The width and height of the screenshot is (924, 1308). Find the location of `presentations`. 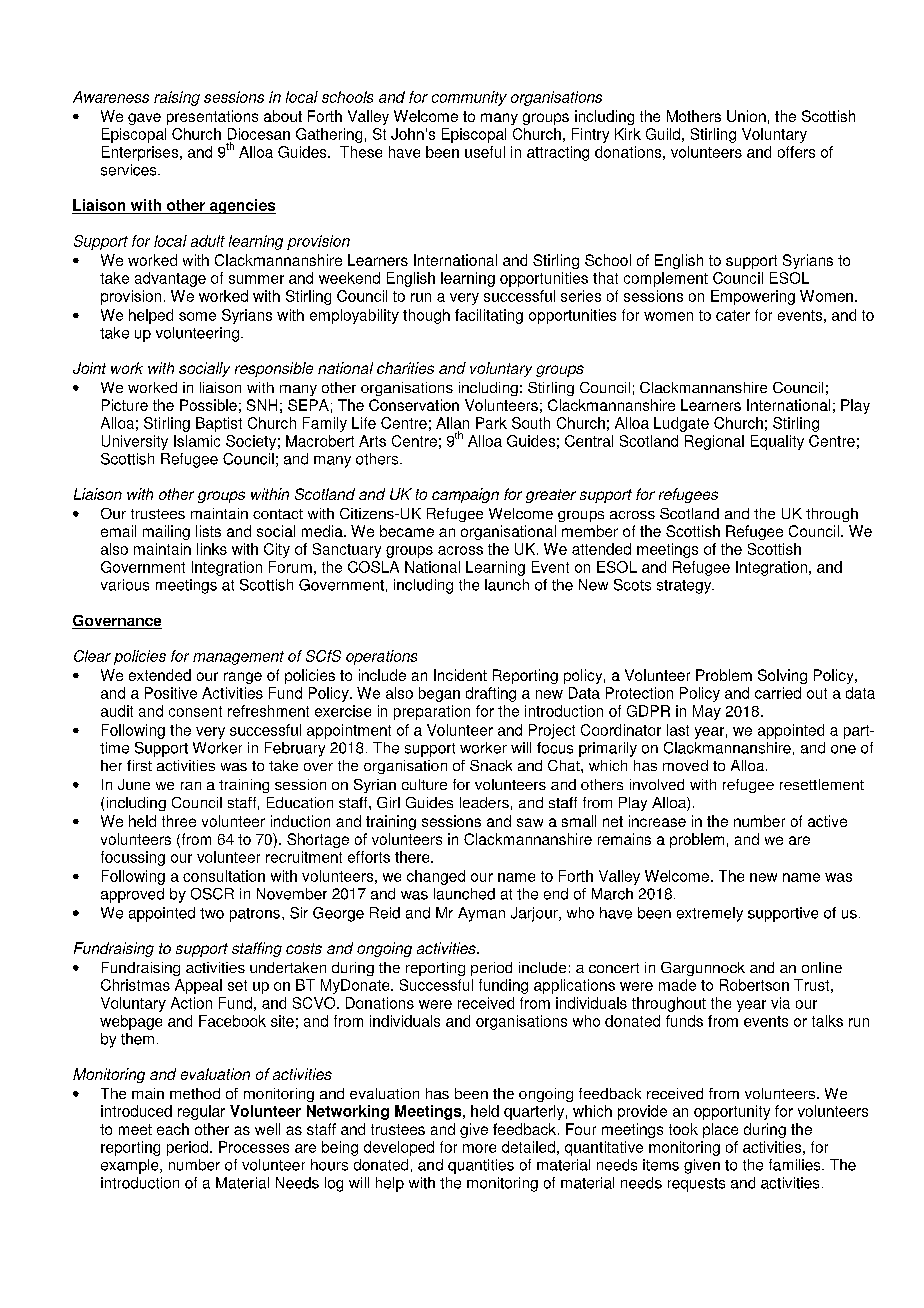

presentations is located at coordinates (212, 117).
